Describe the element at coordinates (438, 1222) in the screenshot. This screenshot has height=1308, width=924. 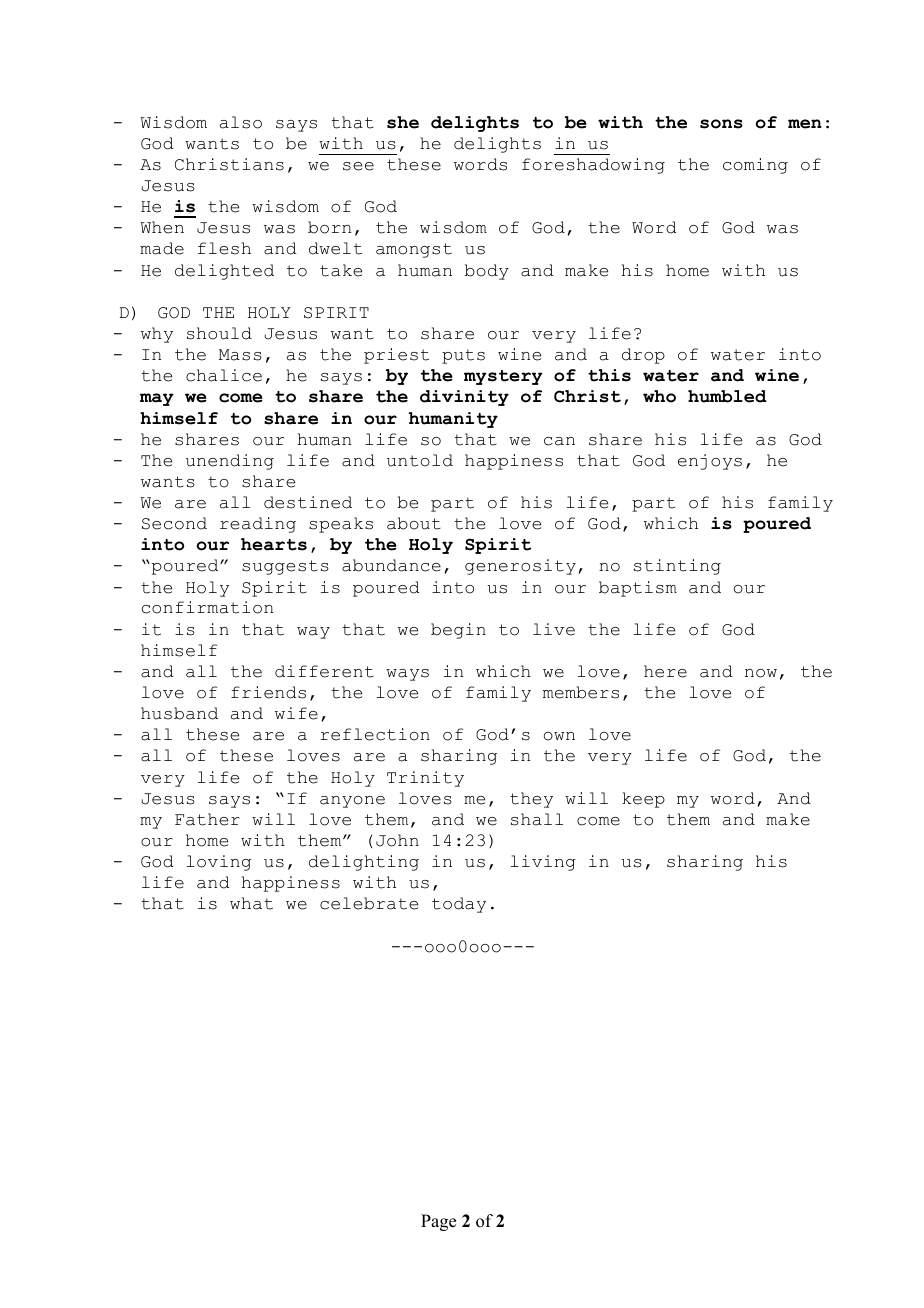
I see `Page` at that location.
